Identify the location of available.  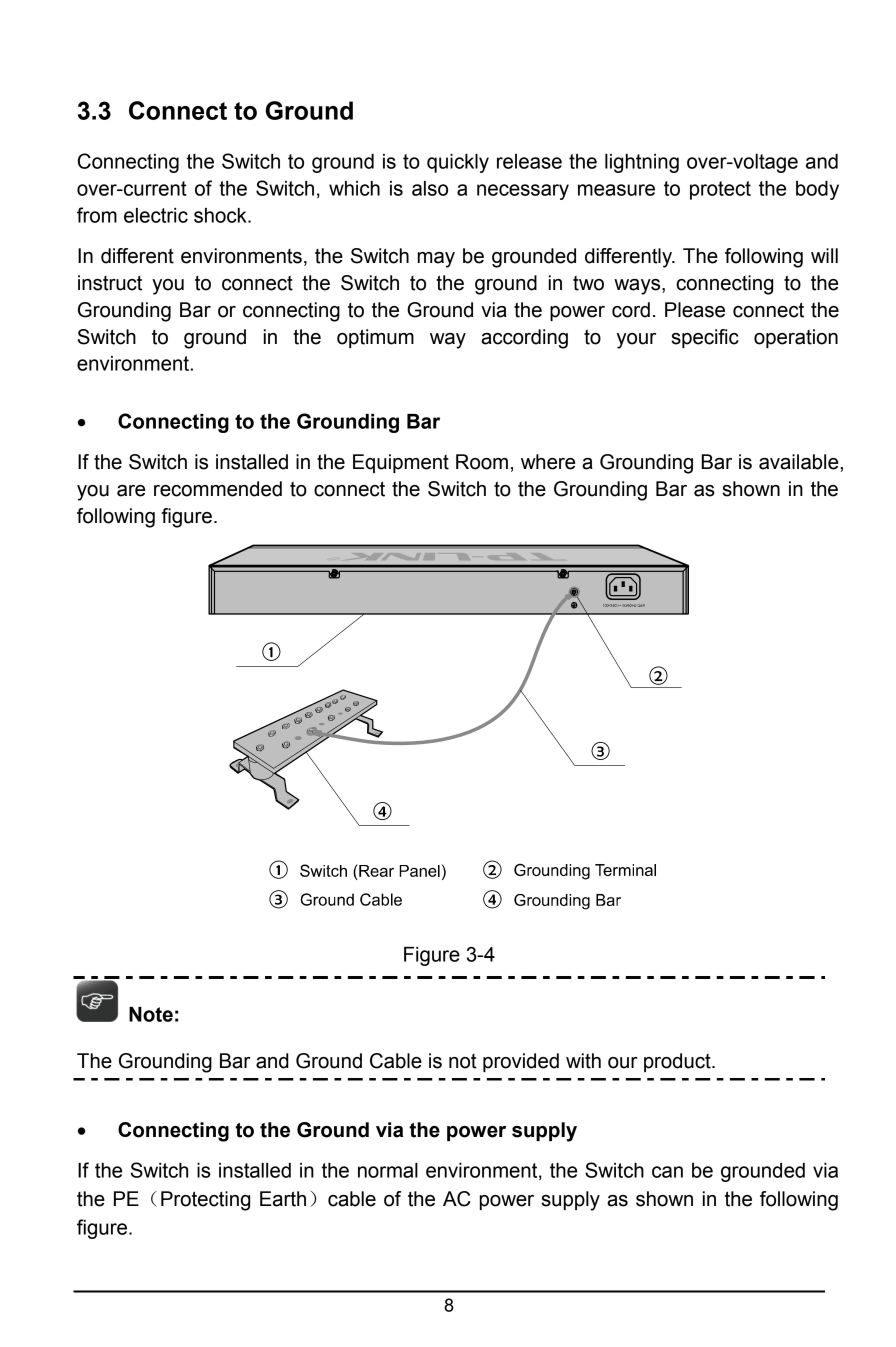
(800, 462).
